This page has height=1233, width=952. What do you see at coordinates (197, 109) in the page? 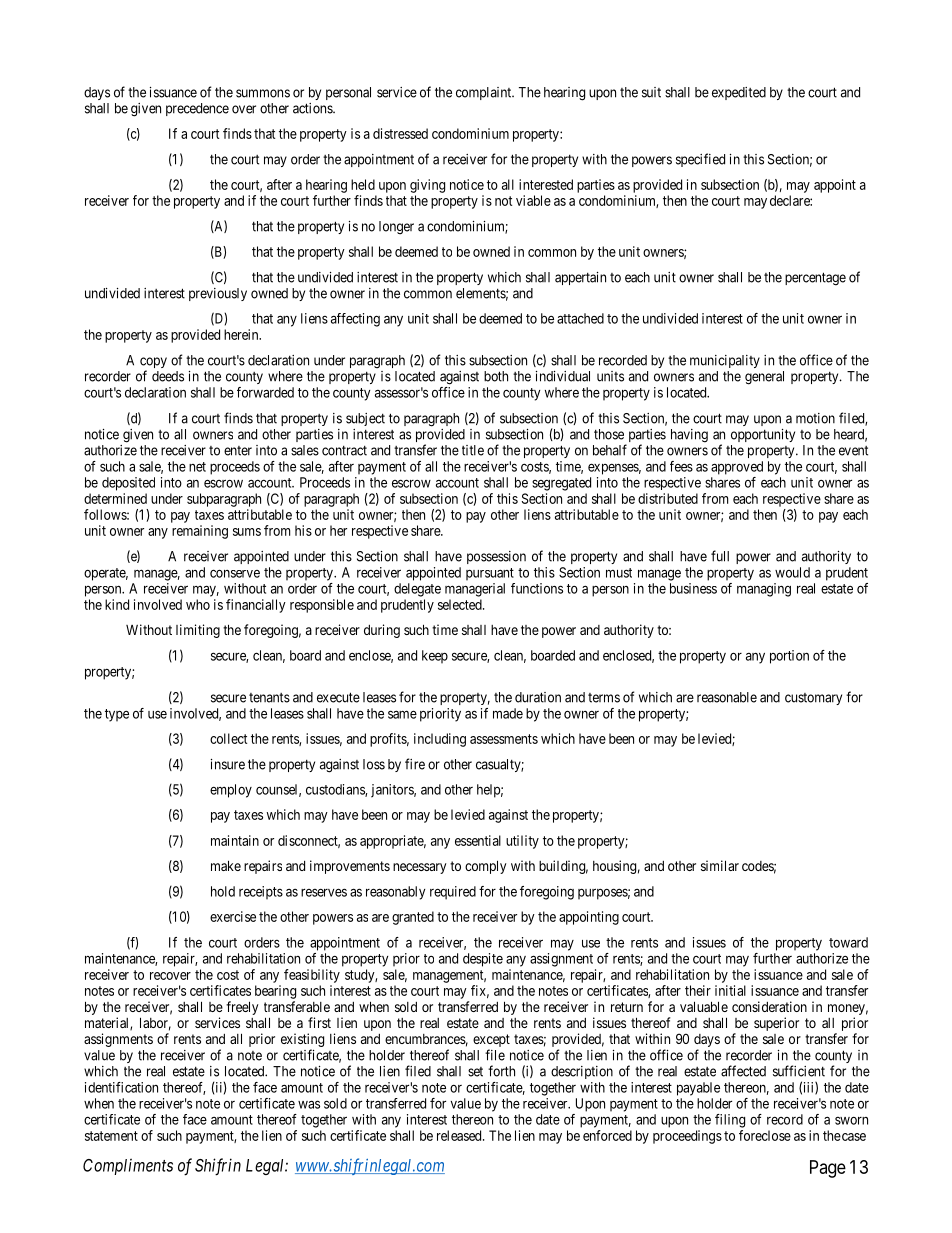
I see `precedence` at bounding box center [197, 109].
